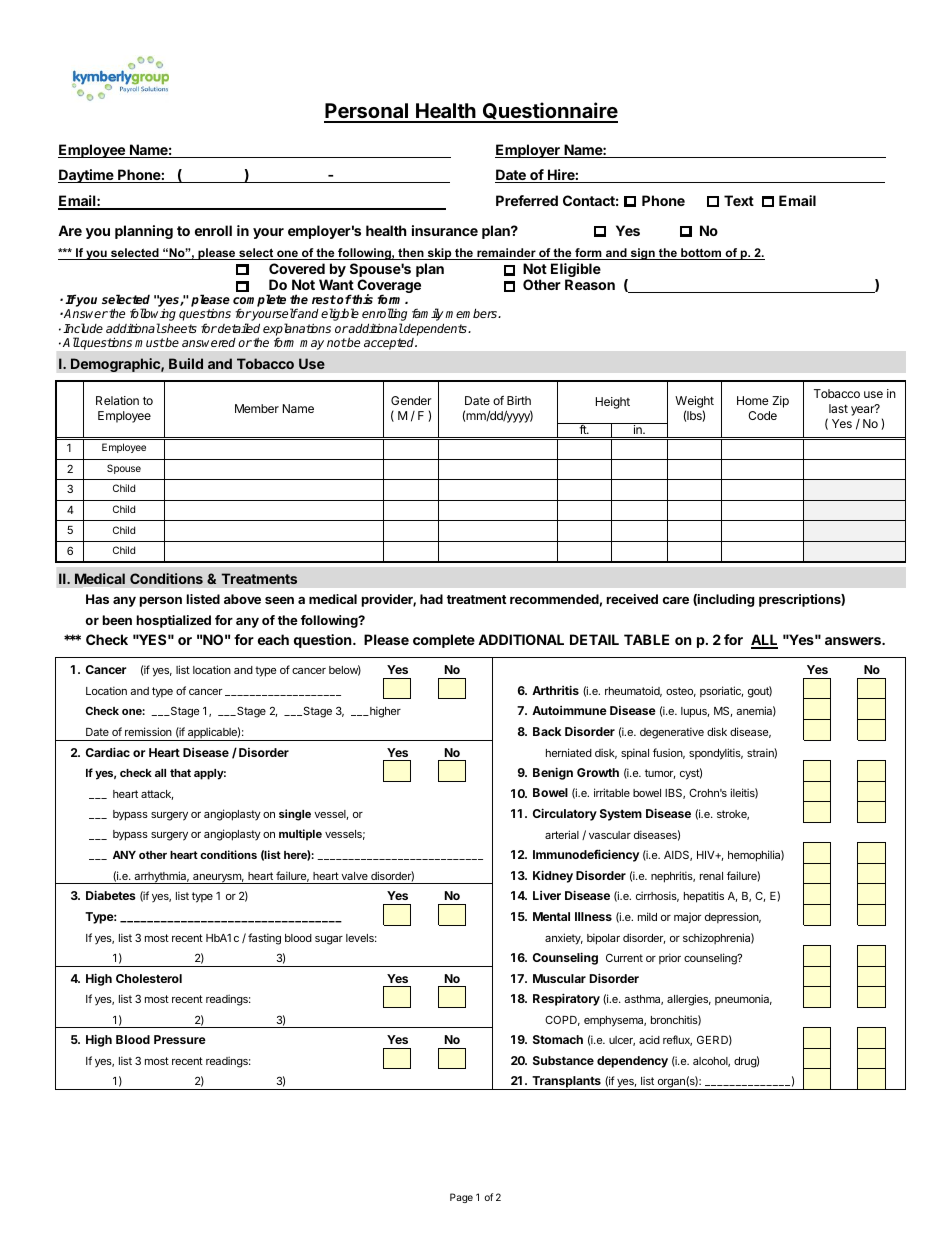 This document has height=1233, width=952. Describe the element at coordinates (739, 200) in the document. I see `Text` at that location.
